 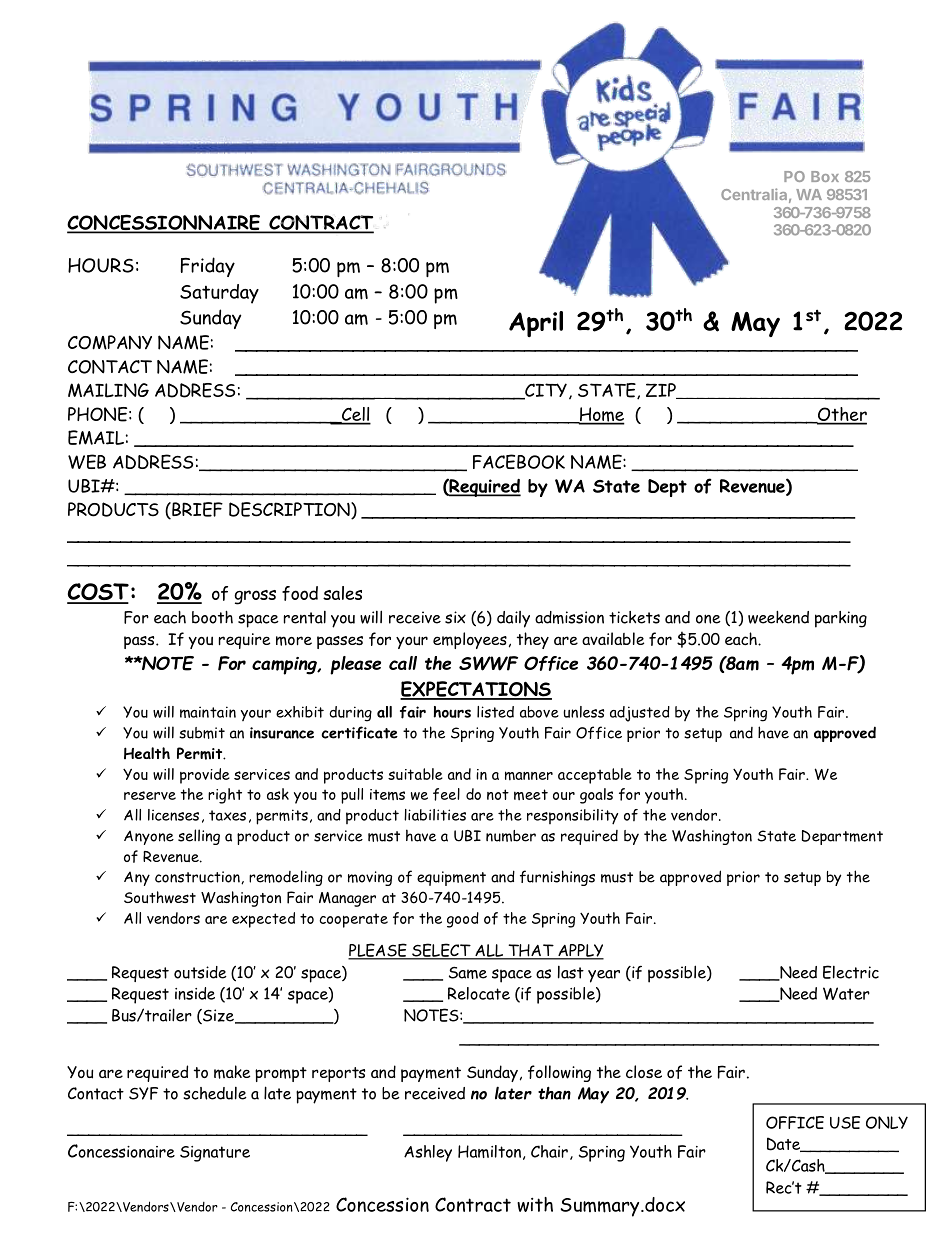 I want to click on Signature, so click(x=215, y=1154).
